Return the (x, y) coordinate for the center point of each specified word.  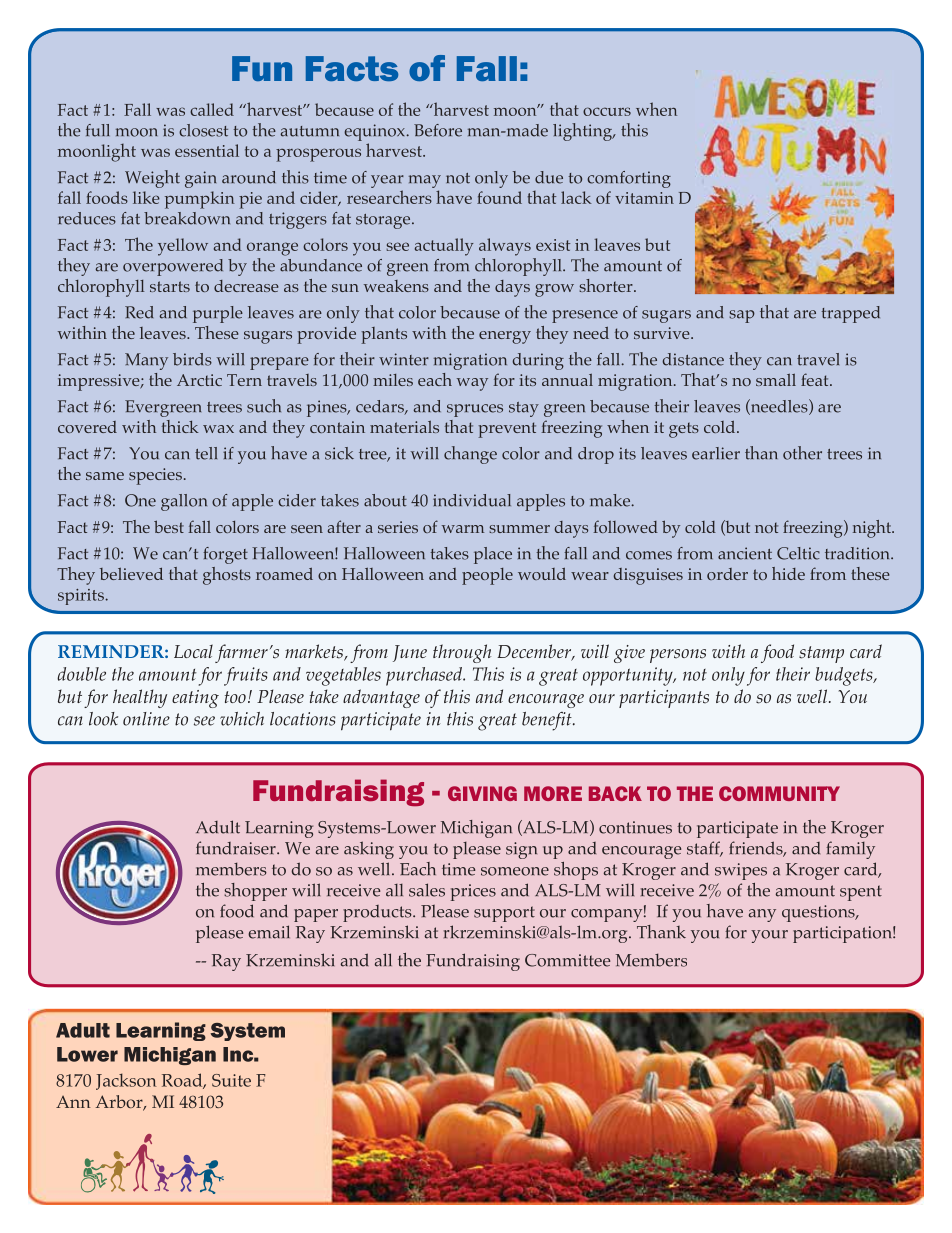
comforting (629, 179)
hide (788, 573)
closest (203, 130)
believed (131, 573)
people (487, 576)
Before (438, 130)
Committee (567, 960)
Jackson (126, 1081)
